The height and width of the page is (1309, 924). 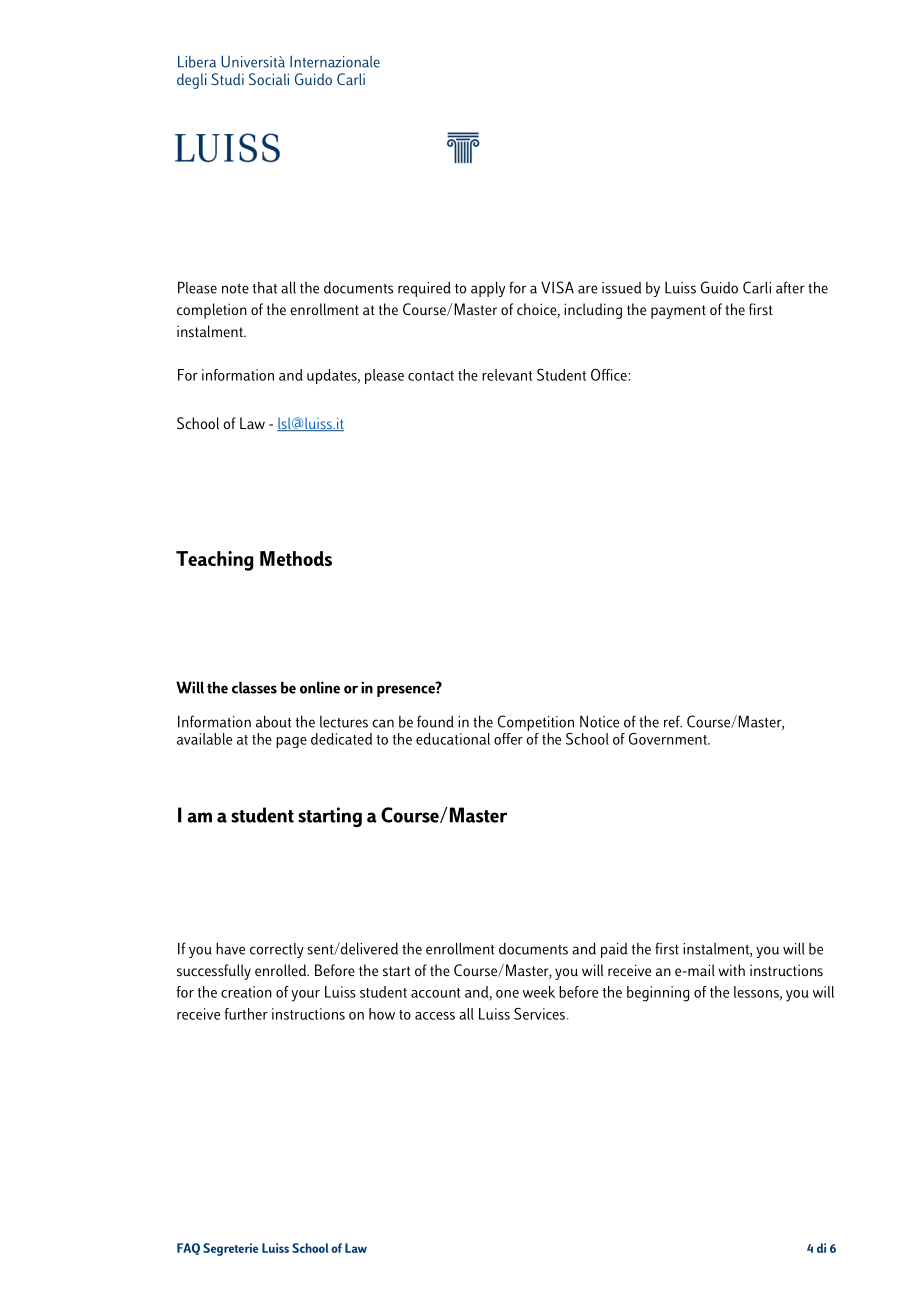 What do you see at coordinates (435, 1016) in the page?
I see `access` at bounding box center [435, 1016].
